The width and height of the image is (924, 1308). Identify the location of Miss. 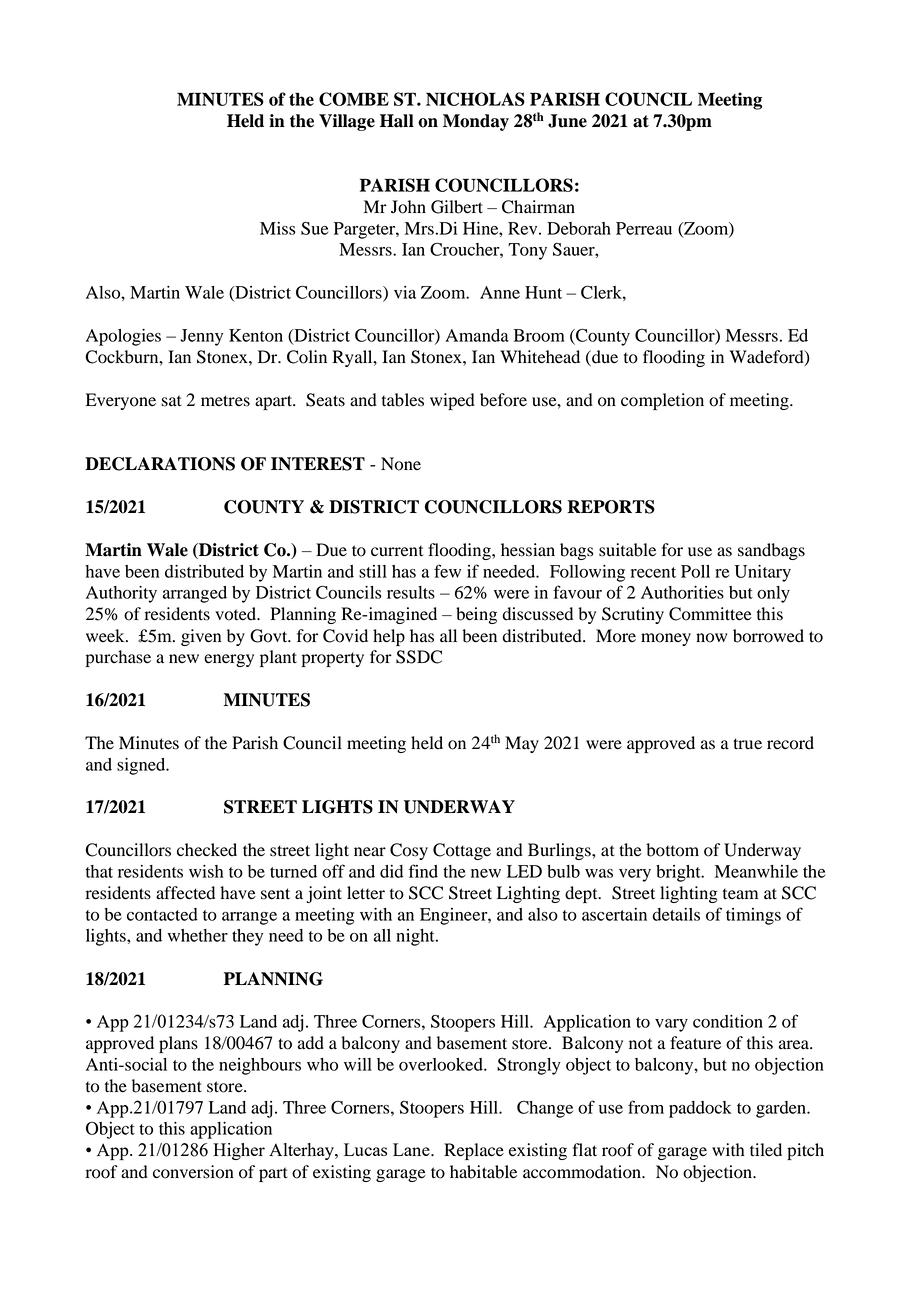
(277, 228).
